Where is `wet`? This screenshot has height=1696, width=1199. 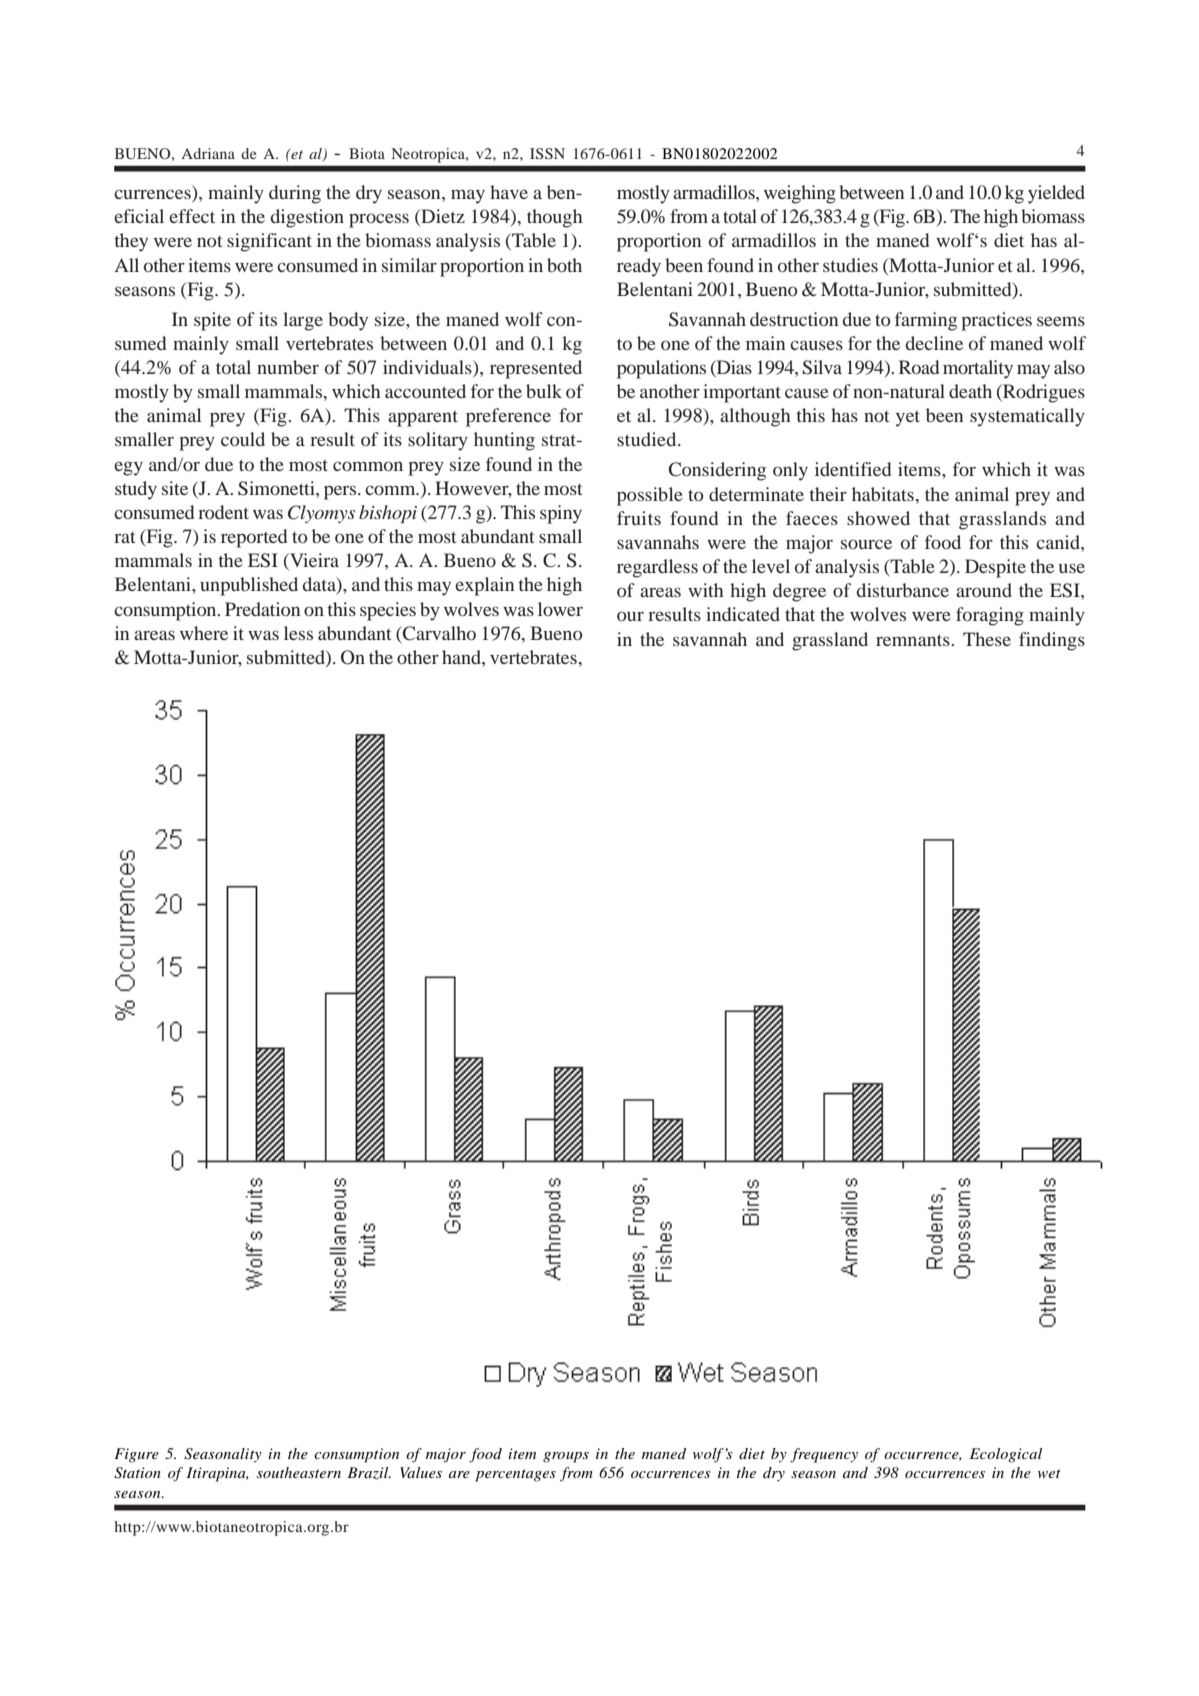 wet is located at coordinates (1049, 1473).
